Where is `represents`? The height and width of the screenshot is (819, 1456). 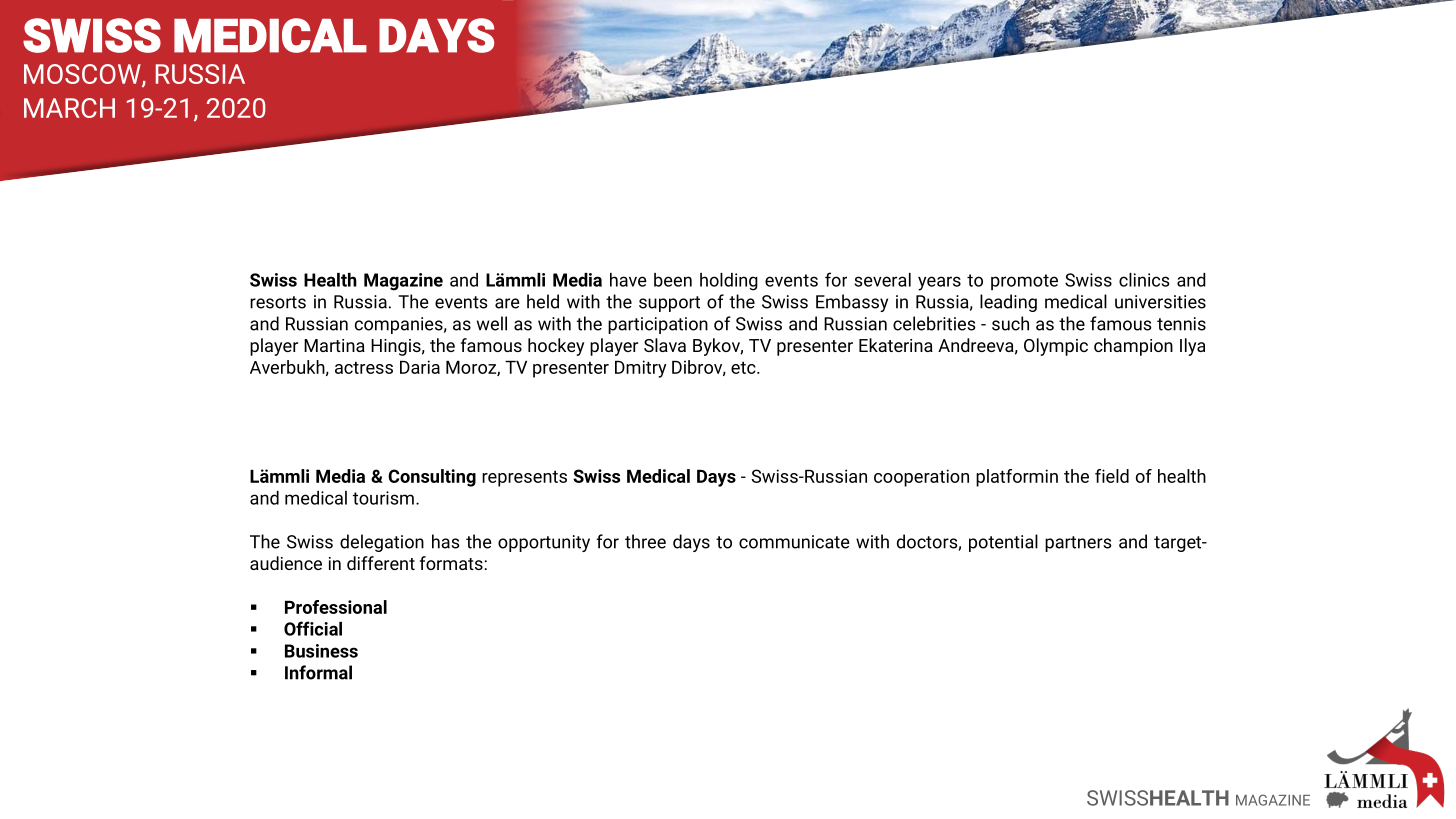 represents is located at coordinates (524, 478).
